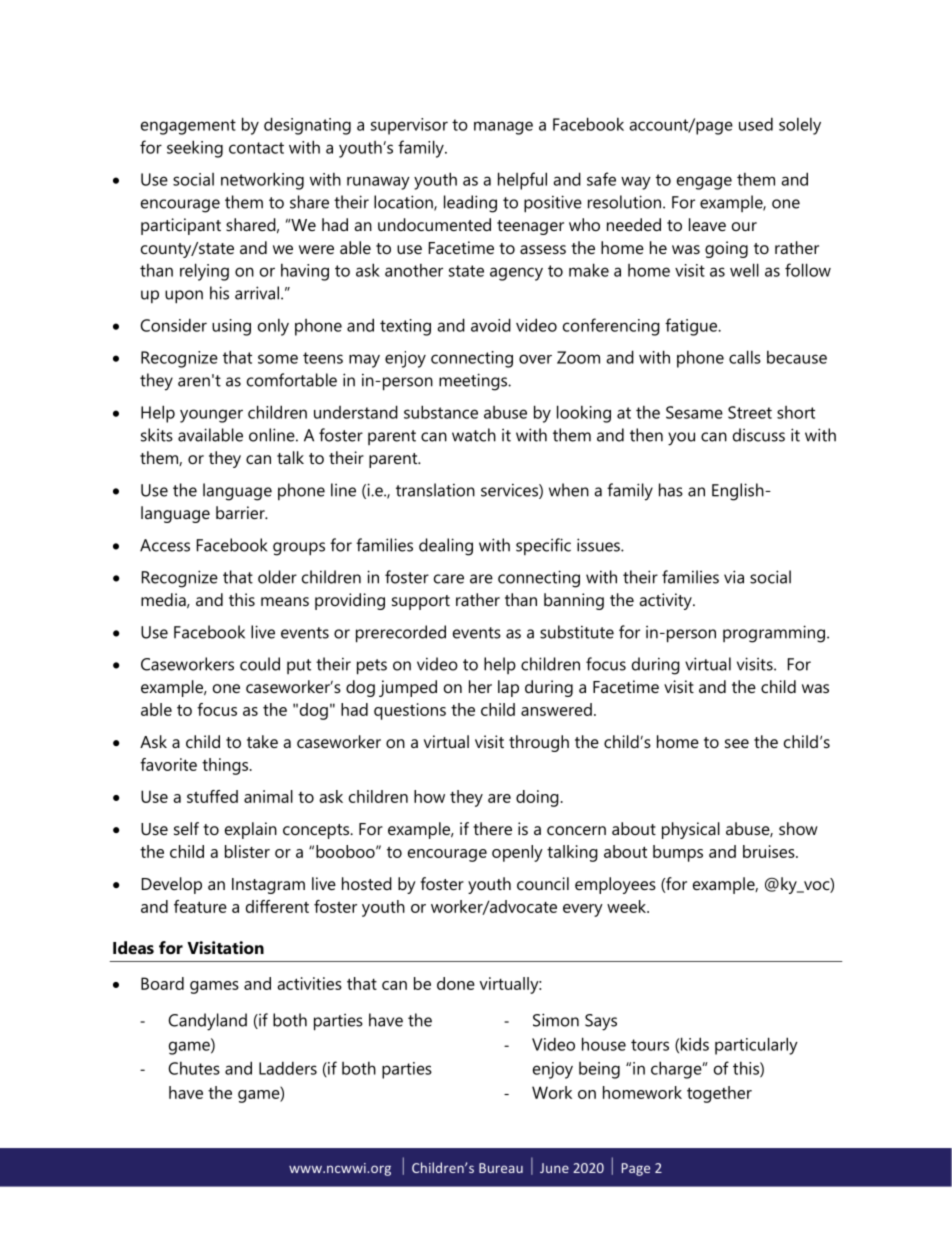 This document has width=952, height=1233. I want to click on manage, so click(503, 128).
